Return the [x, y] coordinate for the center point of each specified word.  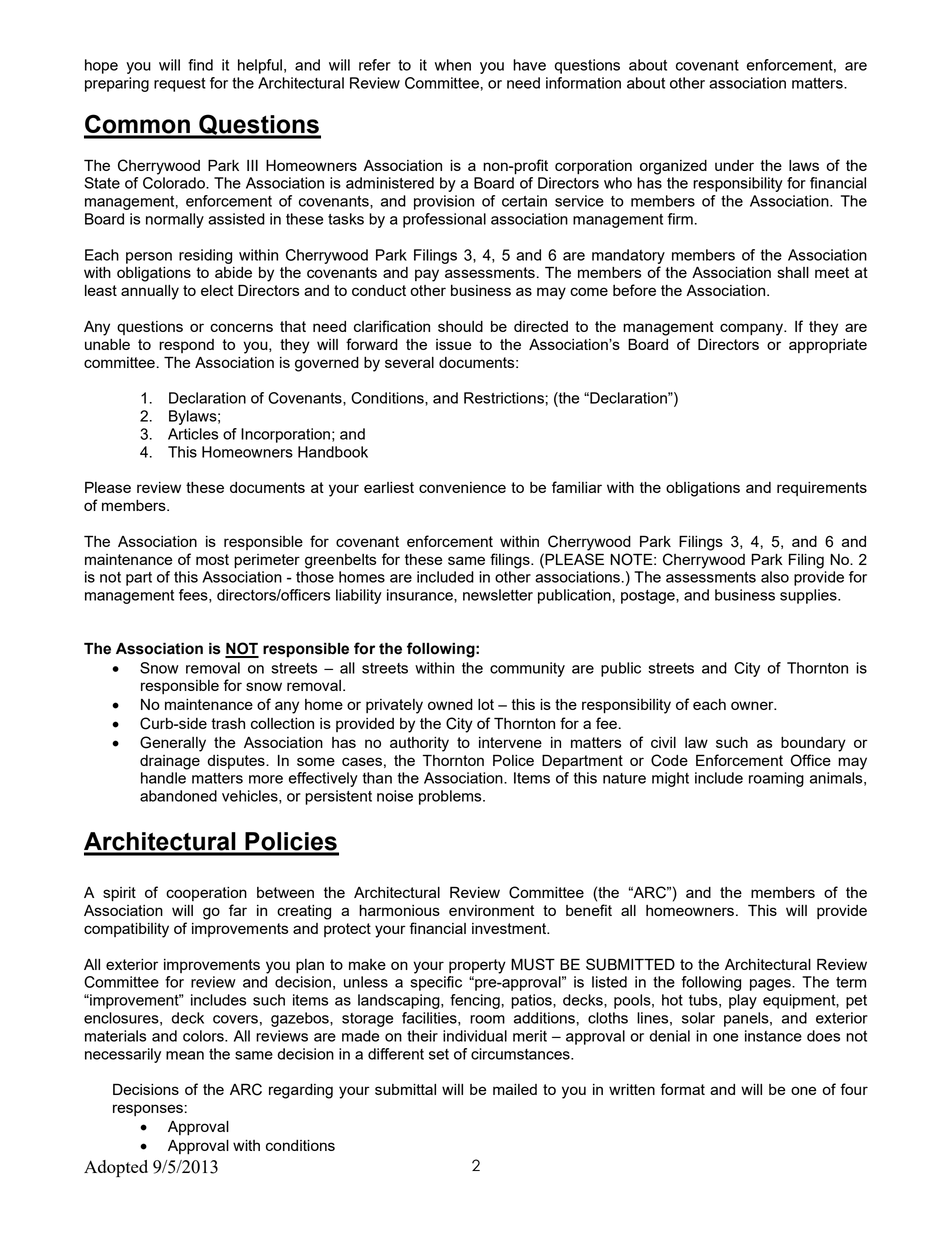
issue [453, 344]
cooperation [206, 894]
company [752, 329]
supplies [809, 596]
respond [186, 346]
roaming [776, 779]
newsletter [498, 595]
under [734, 165]
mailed [515, 1089]
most [212, 559]
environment [491, 910]
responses [148, 1110]
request [180, 85]
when [453, 65]
